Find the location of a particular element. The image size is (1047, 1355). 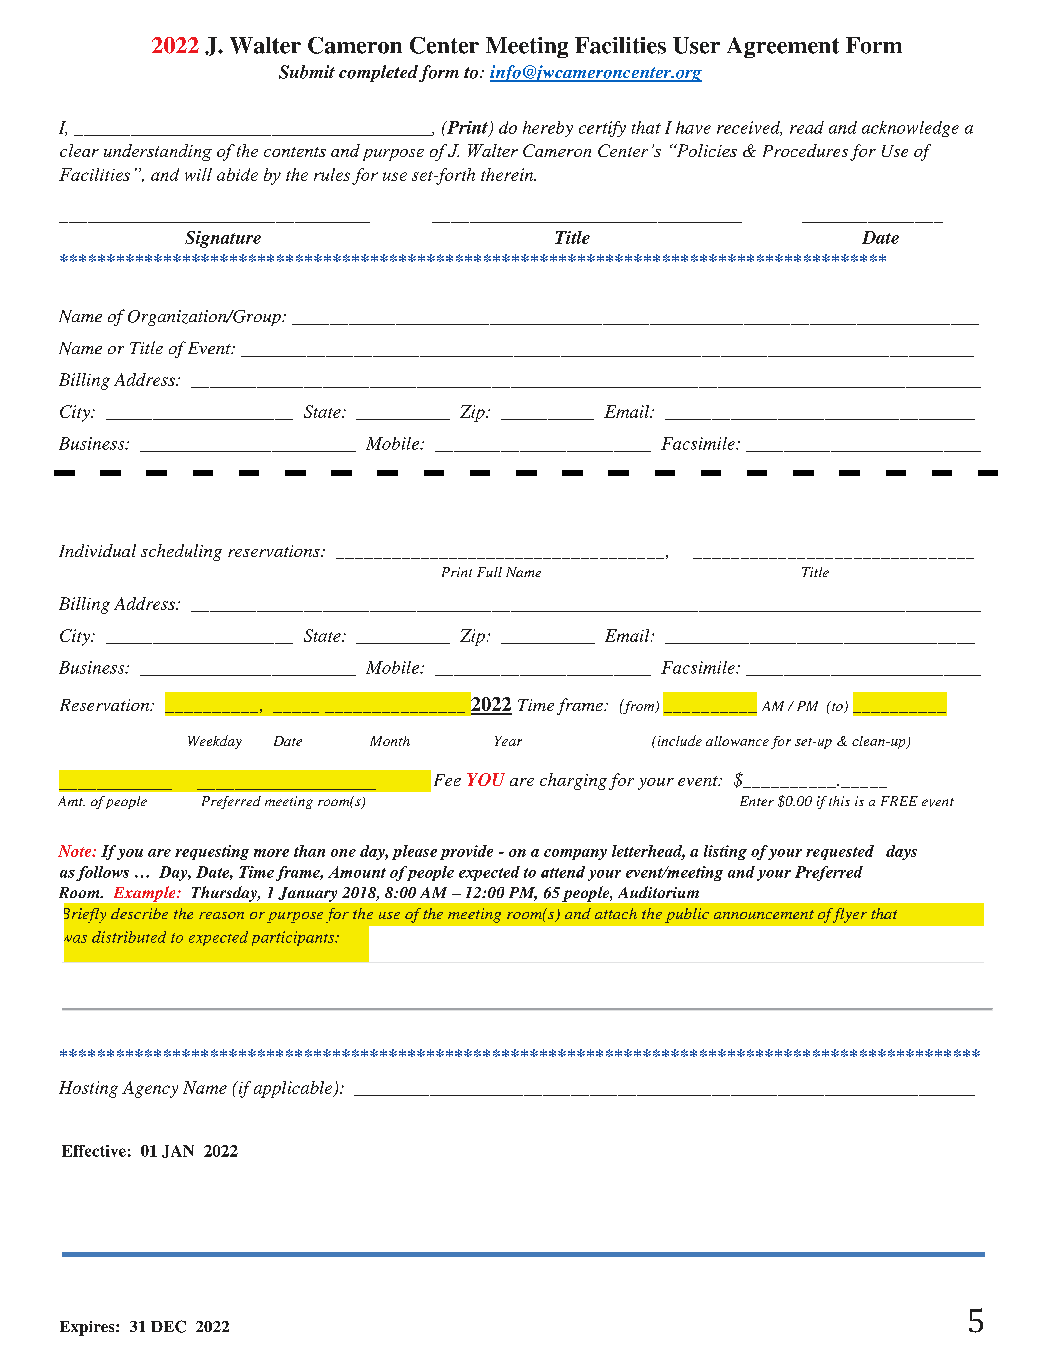

requesting is located at coordinates (212, 852).
